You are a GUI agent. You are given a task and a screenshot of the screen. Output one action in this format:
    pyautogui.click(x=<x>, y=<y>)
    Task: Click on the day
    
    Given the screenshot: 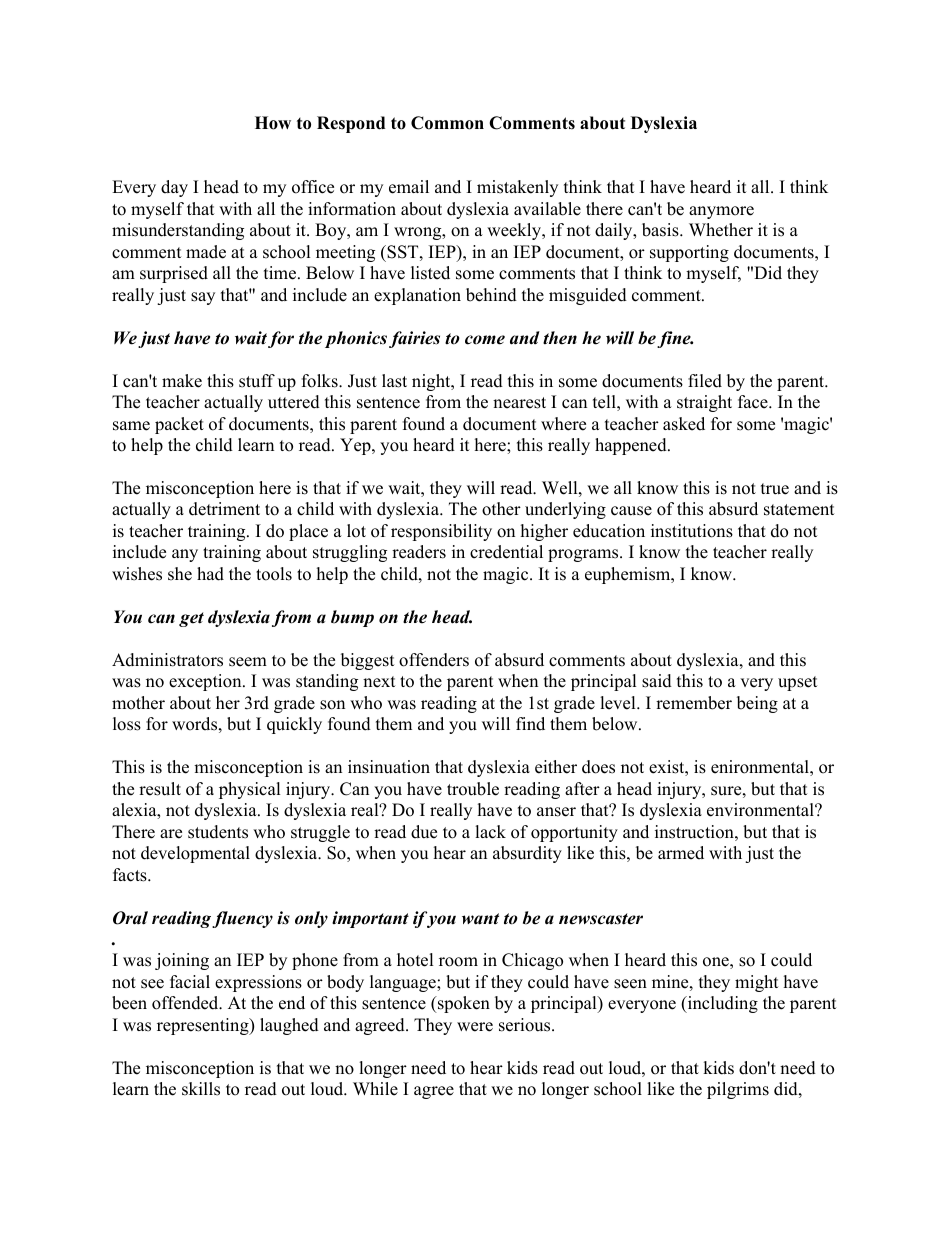 What is the action you would take?
    pyautogui.click(x=174, y=188)
